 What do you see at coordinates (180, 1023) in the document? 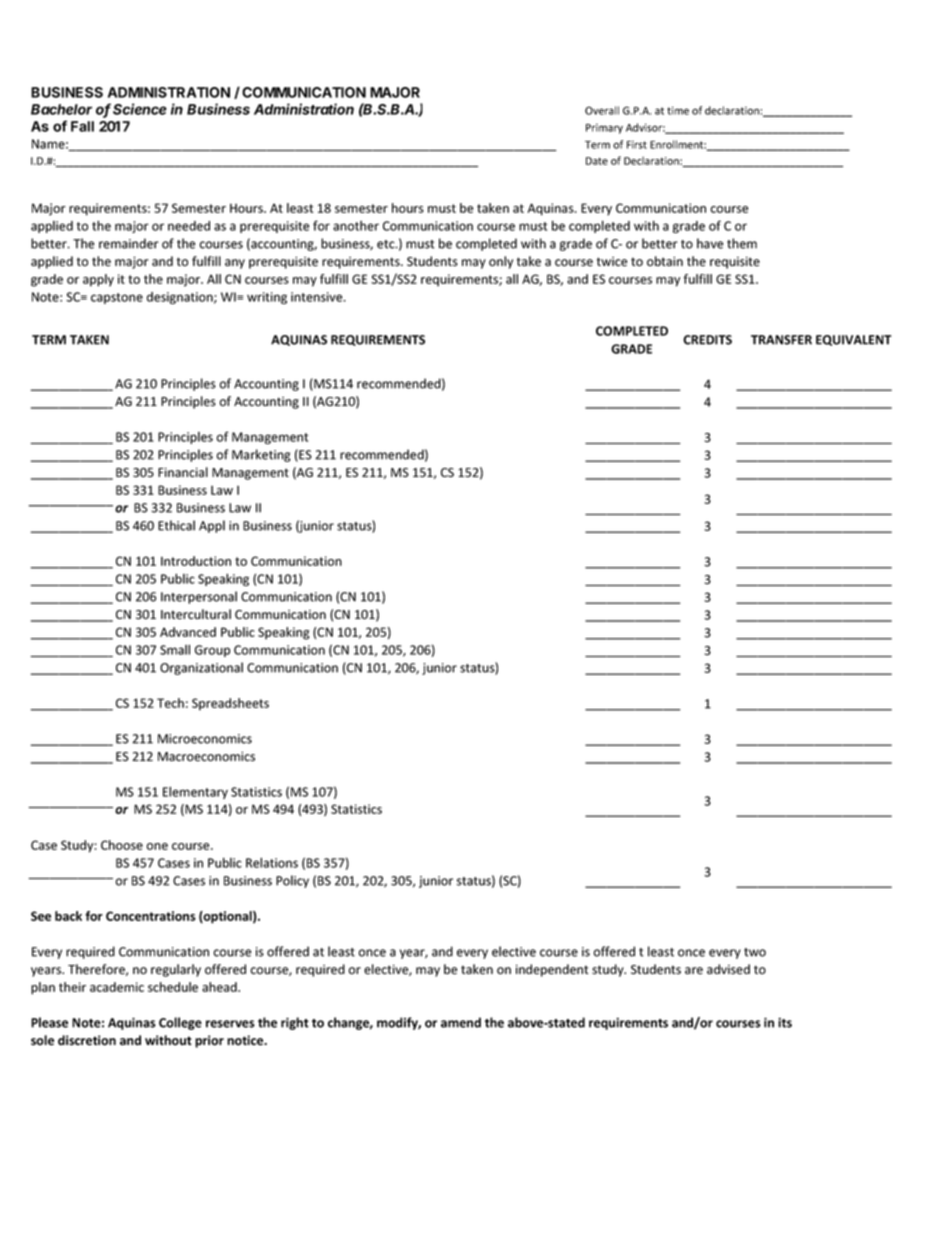
I see `College` at bounding box center [180, 1023].
